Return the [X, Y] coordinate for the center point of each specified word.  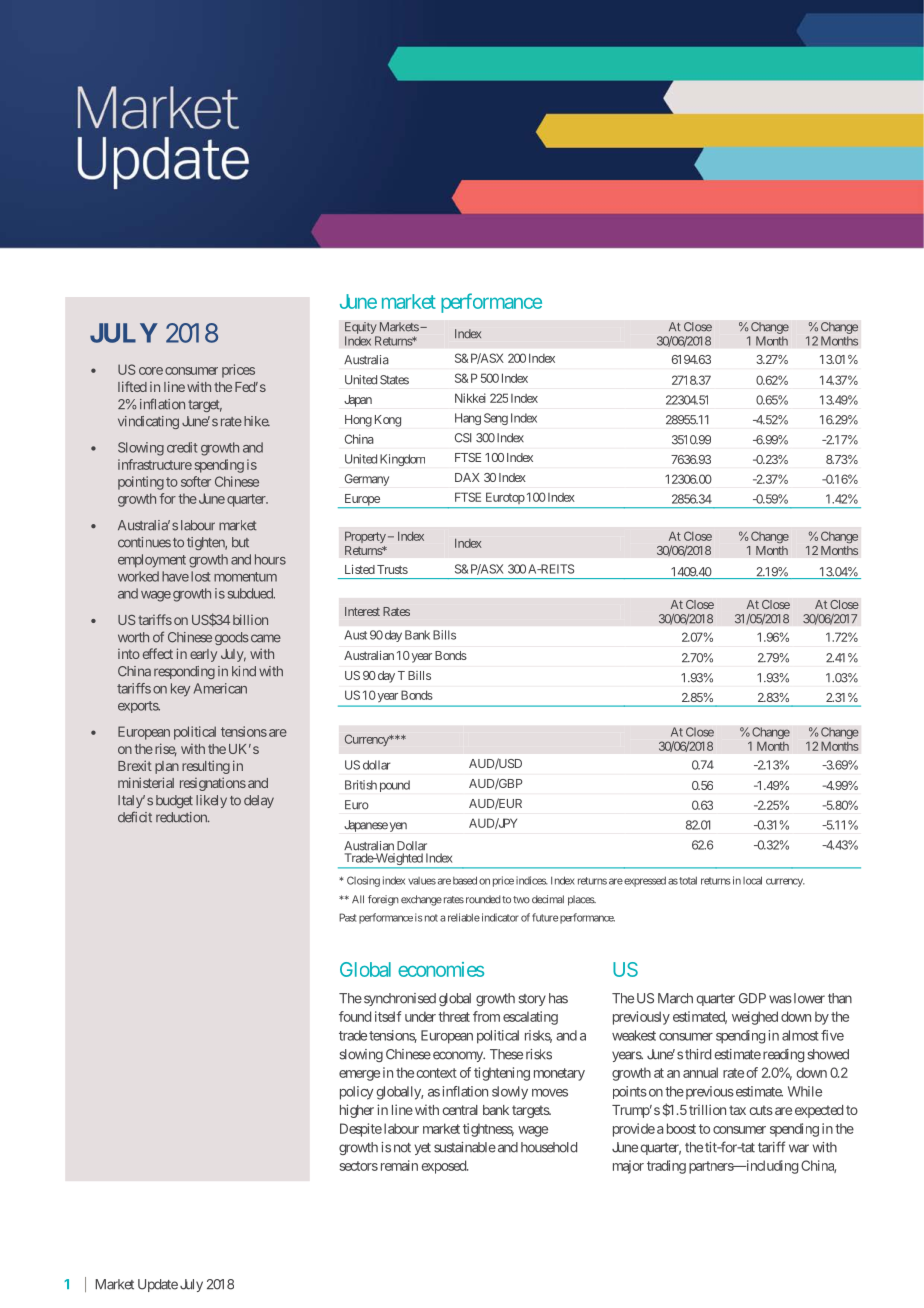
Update [158, 1285]
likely [211, 801]
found [355, 1016]
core [151, 371]
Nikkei [470, 398]
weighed [755, 1018]
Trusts [392, 569]
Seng [496, 419]
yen [398, 827]
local [752, 880]
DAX [467, 477]
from [486, 1016]
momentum [245, 577]
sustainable [465, 1147]
